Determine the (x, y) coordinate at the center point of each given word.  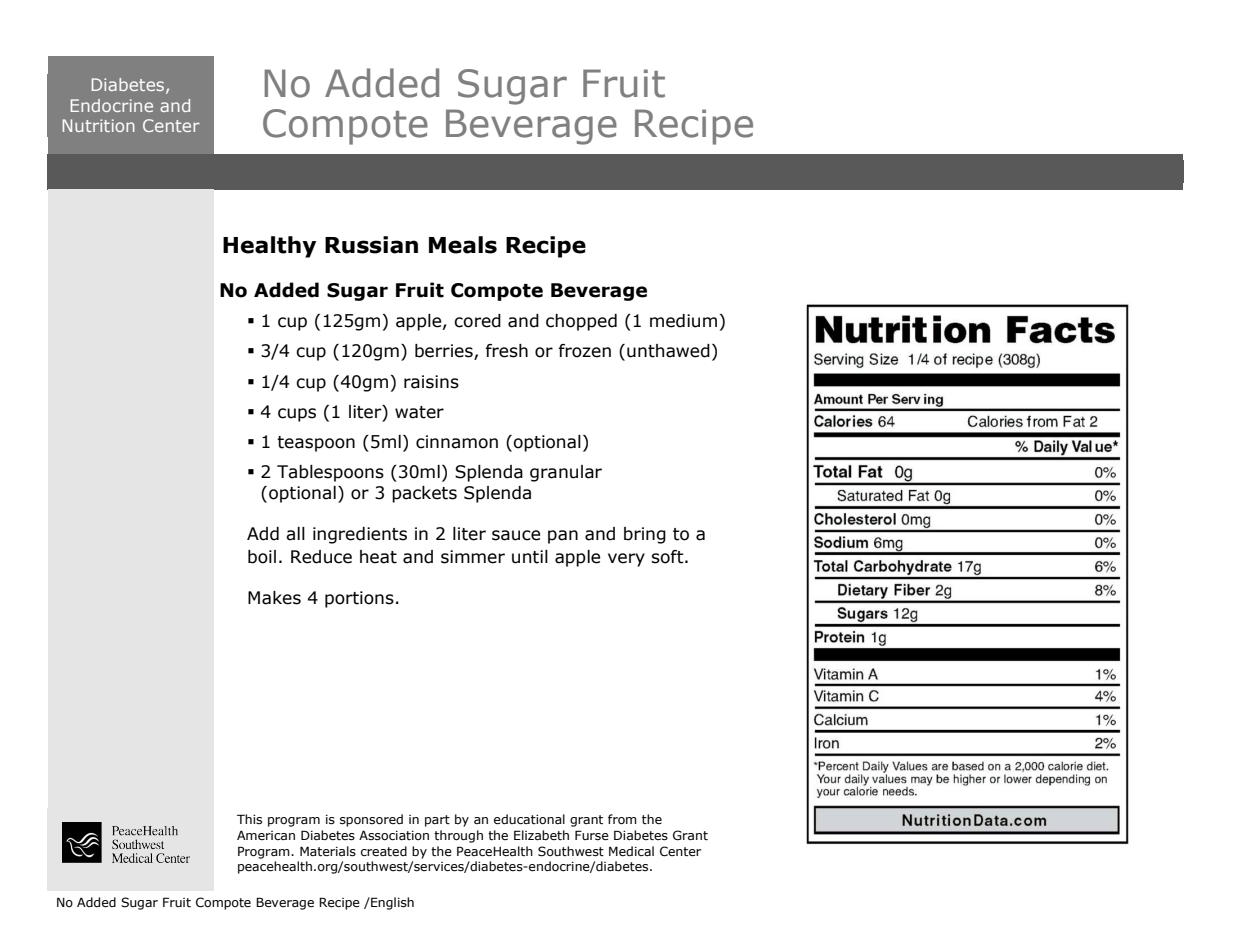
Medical (631, 851)
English (391, 903)
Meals (463, 245)
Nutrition (99, 125)
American (266, 835)
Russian (371, 245)
